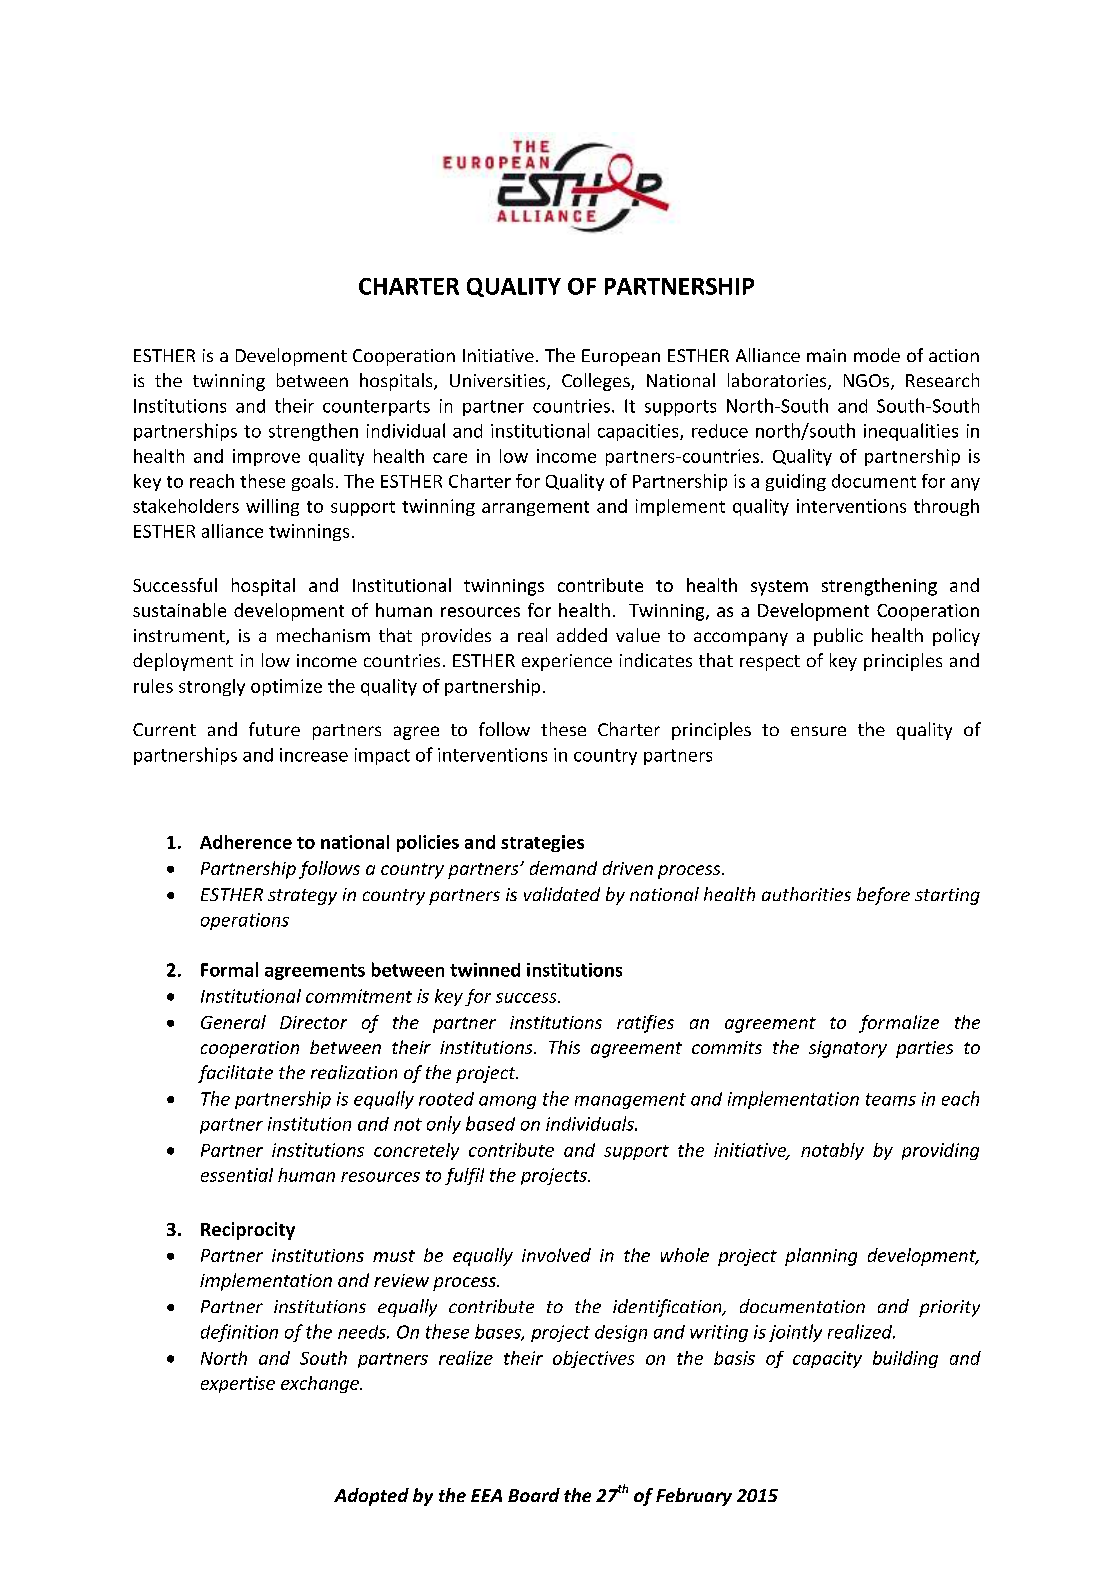  Describe the element at coordinates (838, 637) in the screenshot. I see `public` at that location.
